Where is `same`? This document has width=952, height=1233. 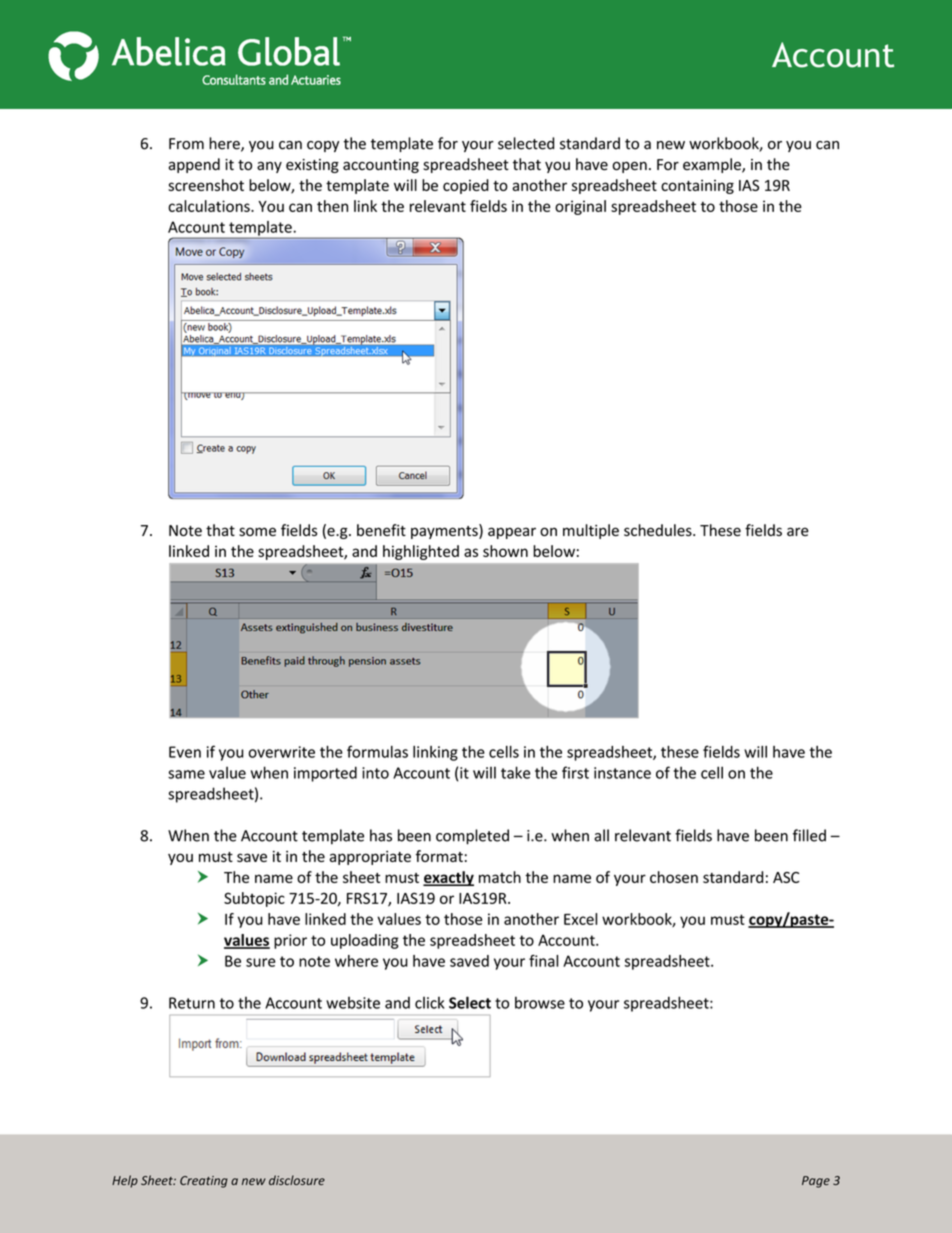
same is located at coordinates (186, 774).
